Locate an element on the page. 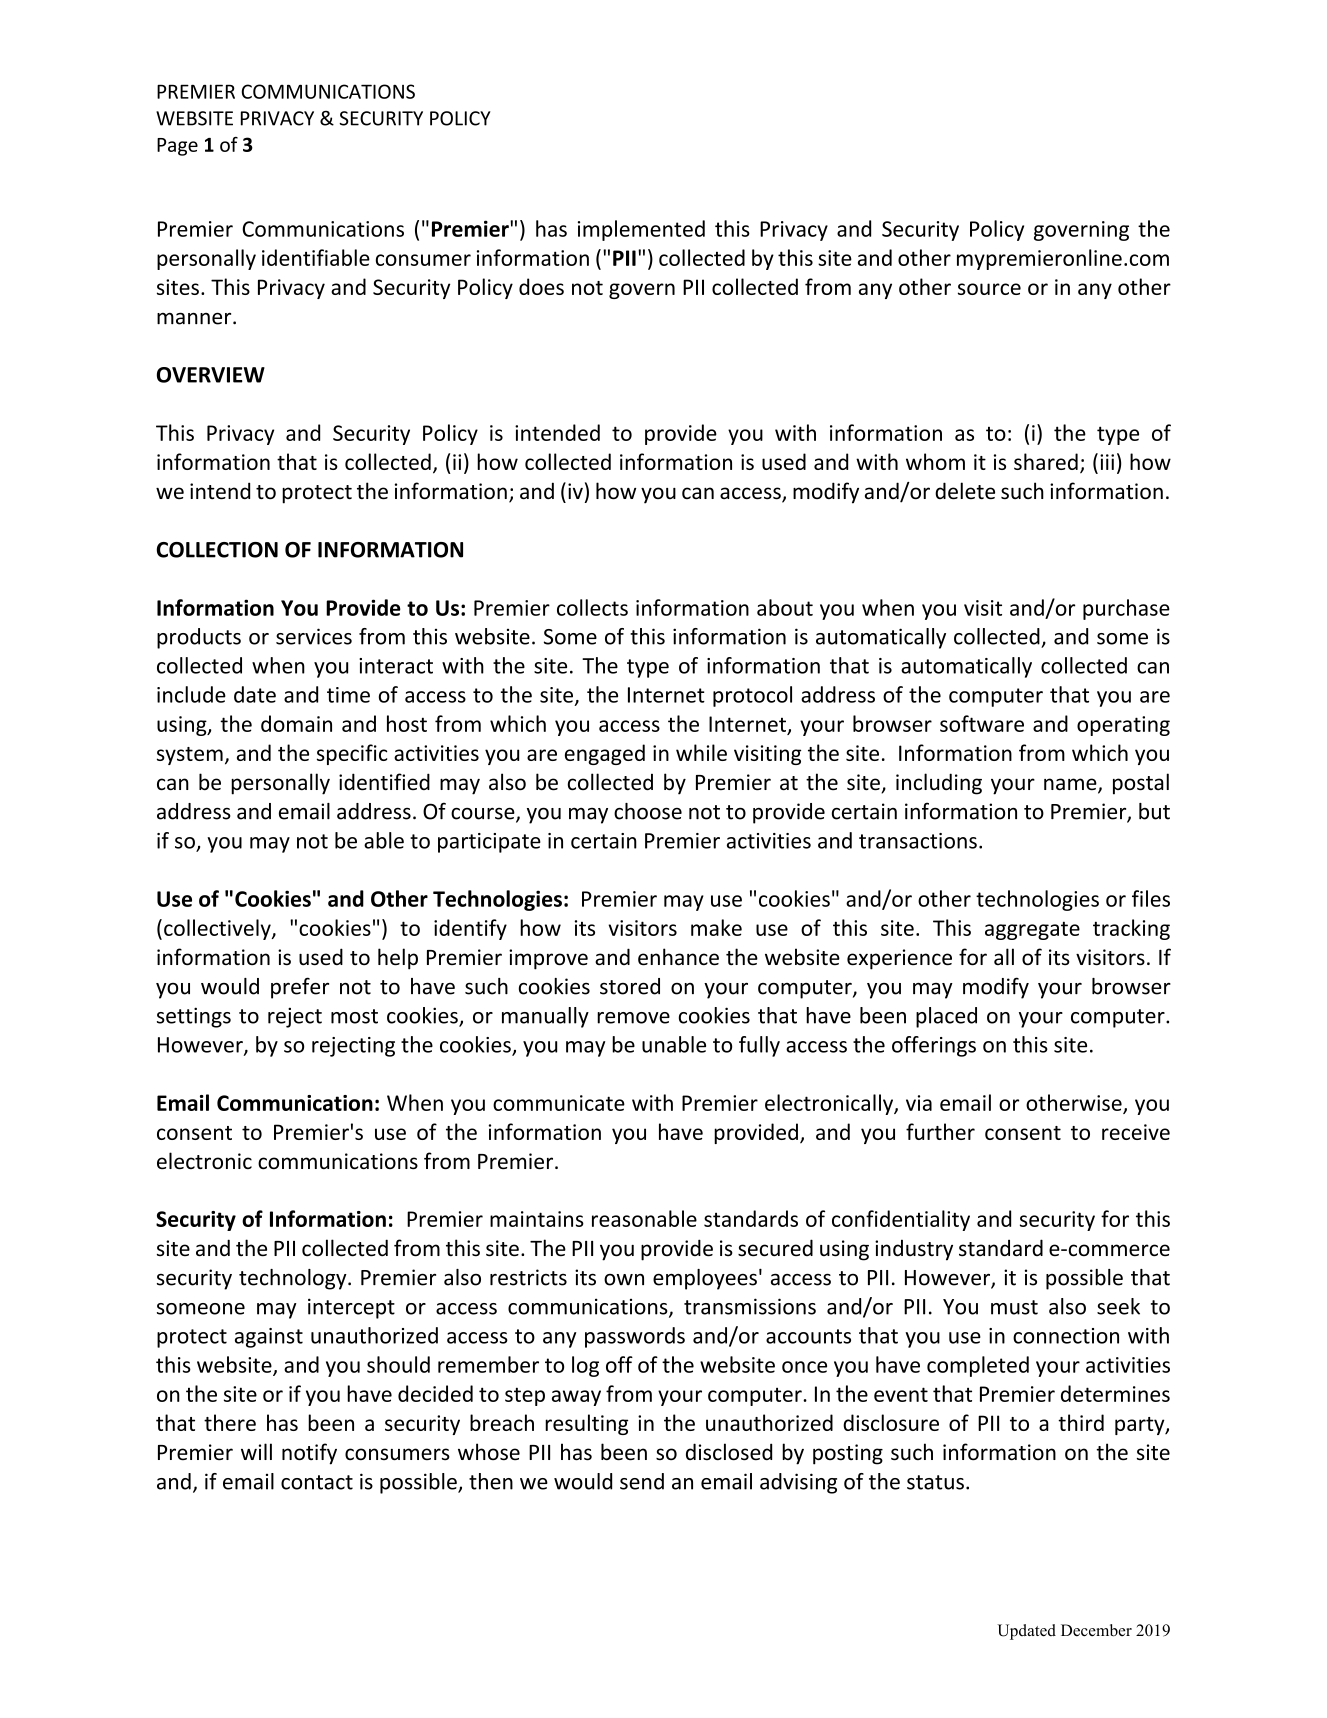 The image size is (1327, 1718). collectively is located at coordinates (218, 929).
